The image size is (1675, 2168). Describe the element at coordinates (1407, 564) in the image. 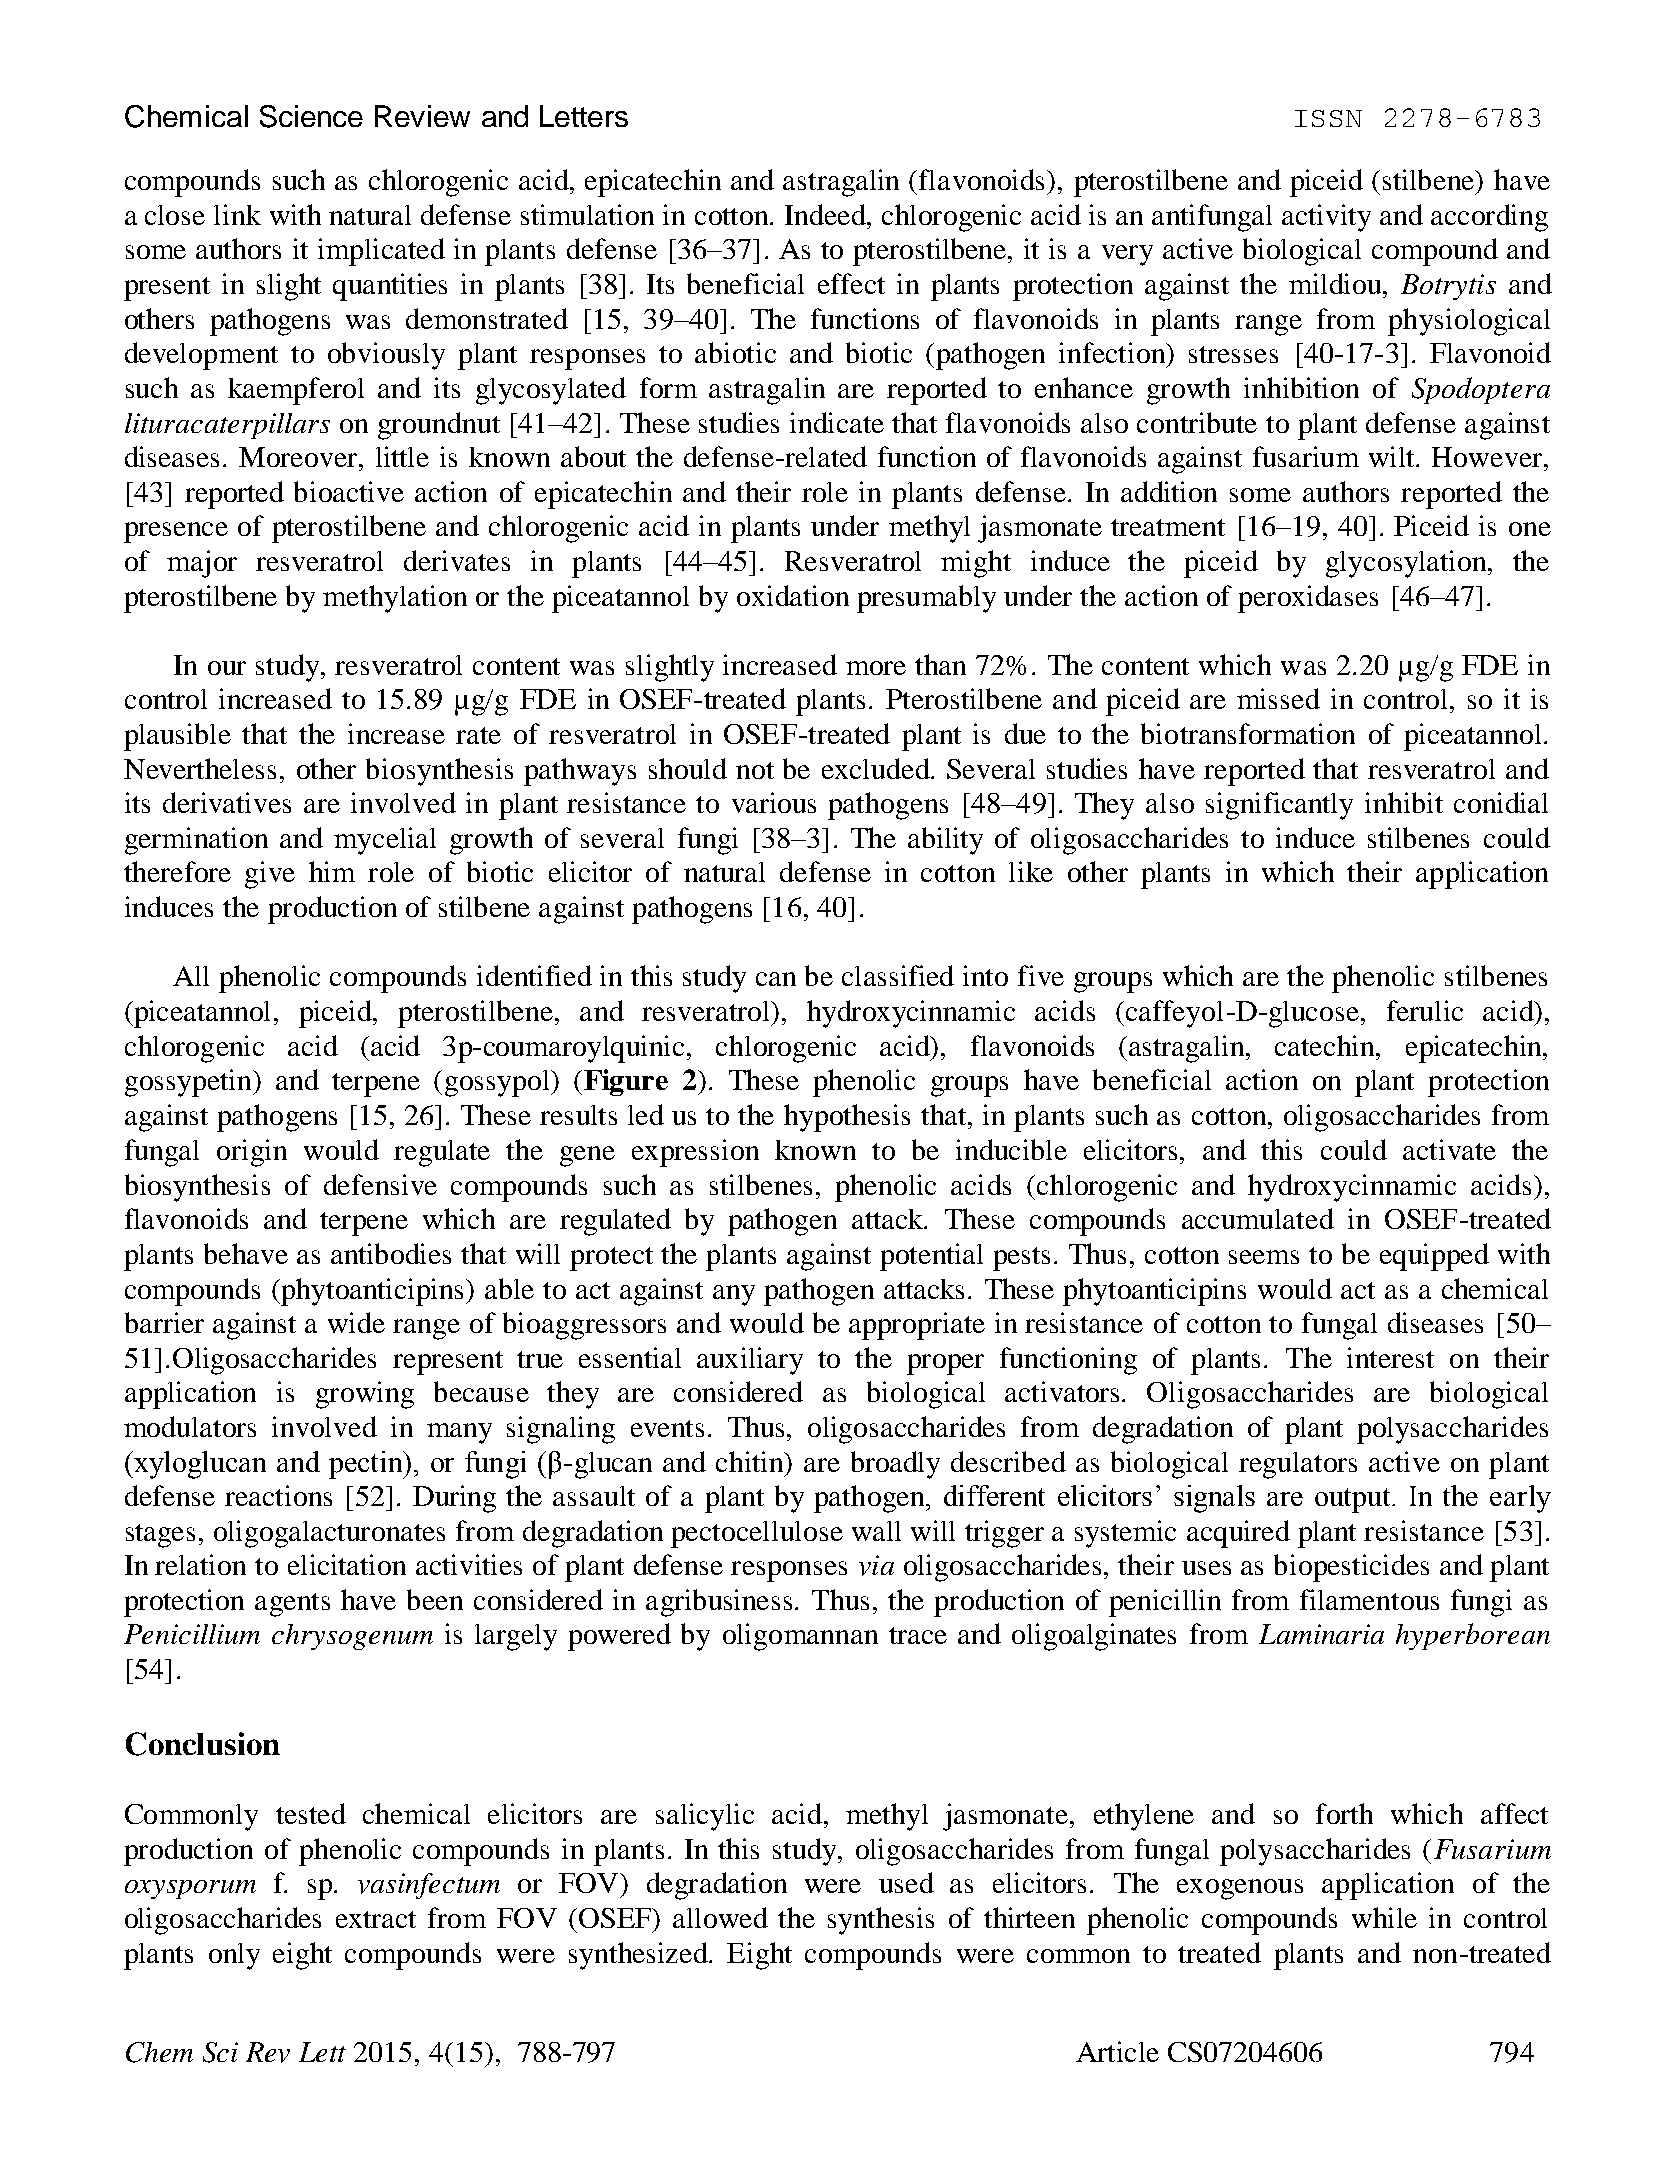

I see `glycosylation` at that location.
